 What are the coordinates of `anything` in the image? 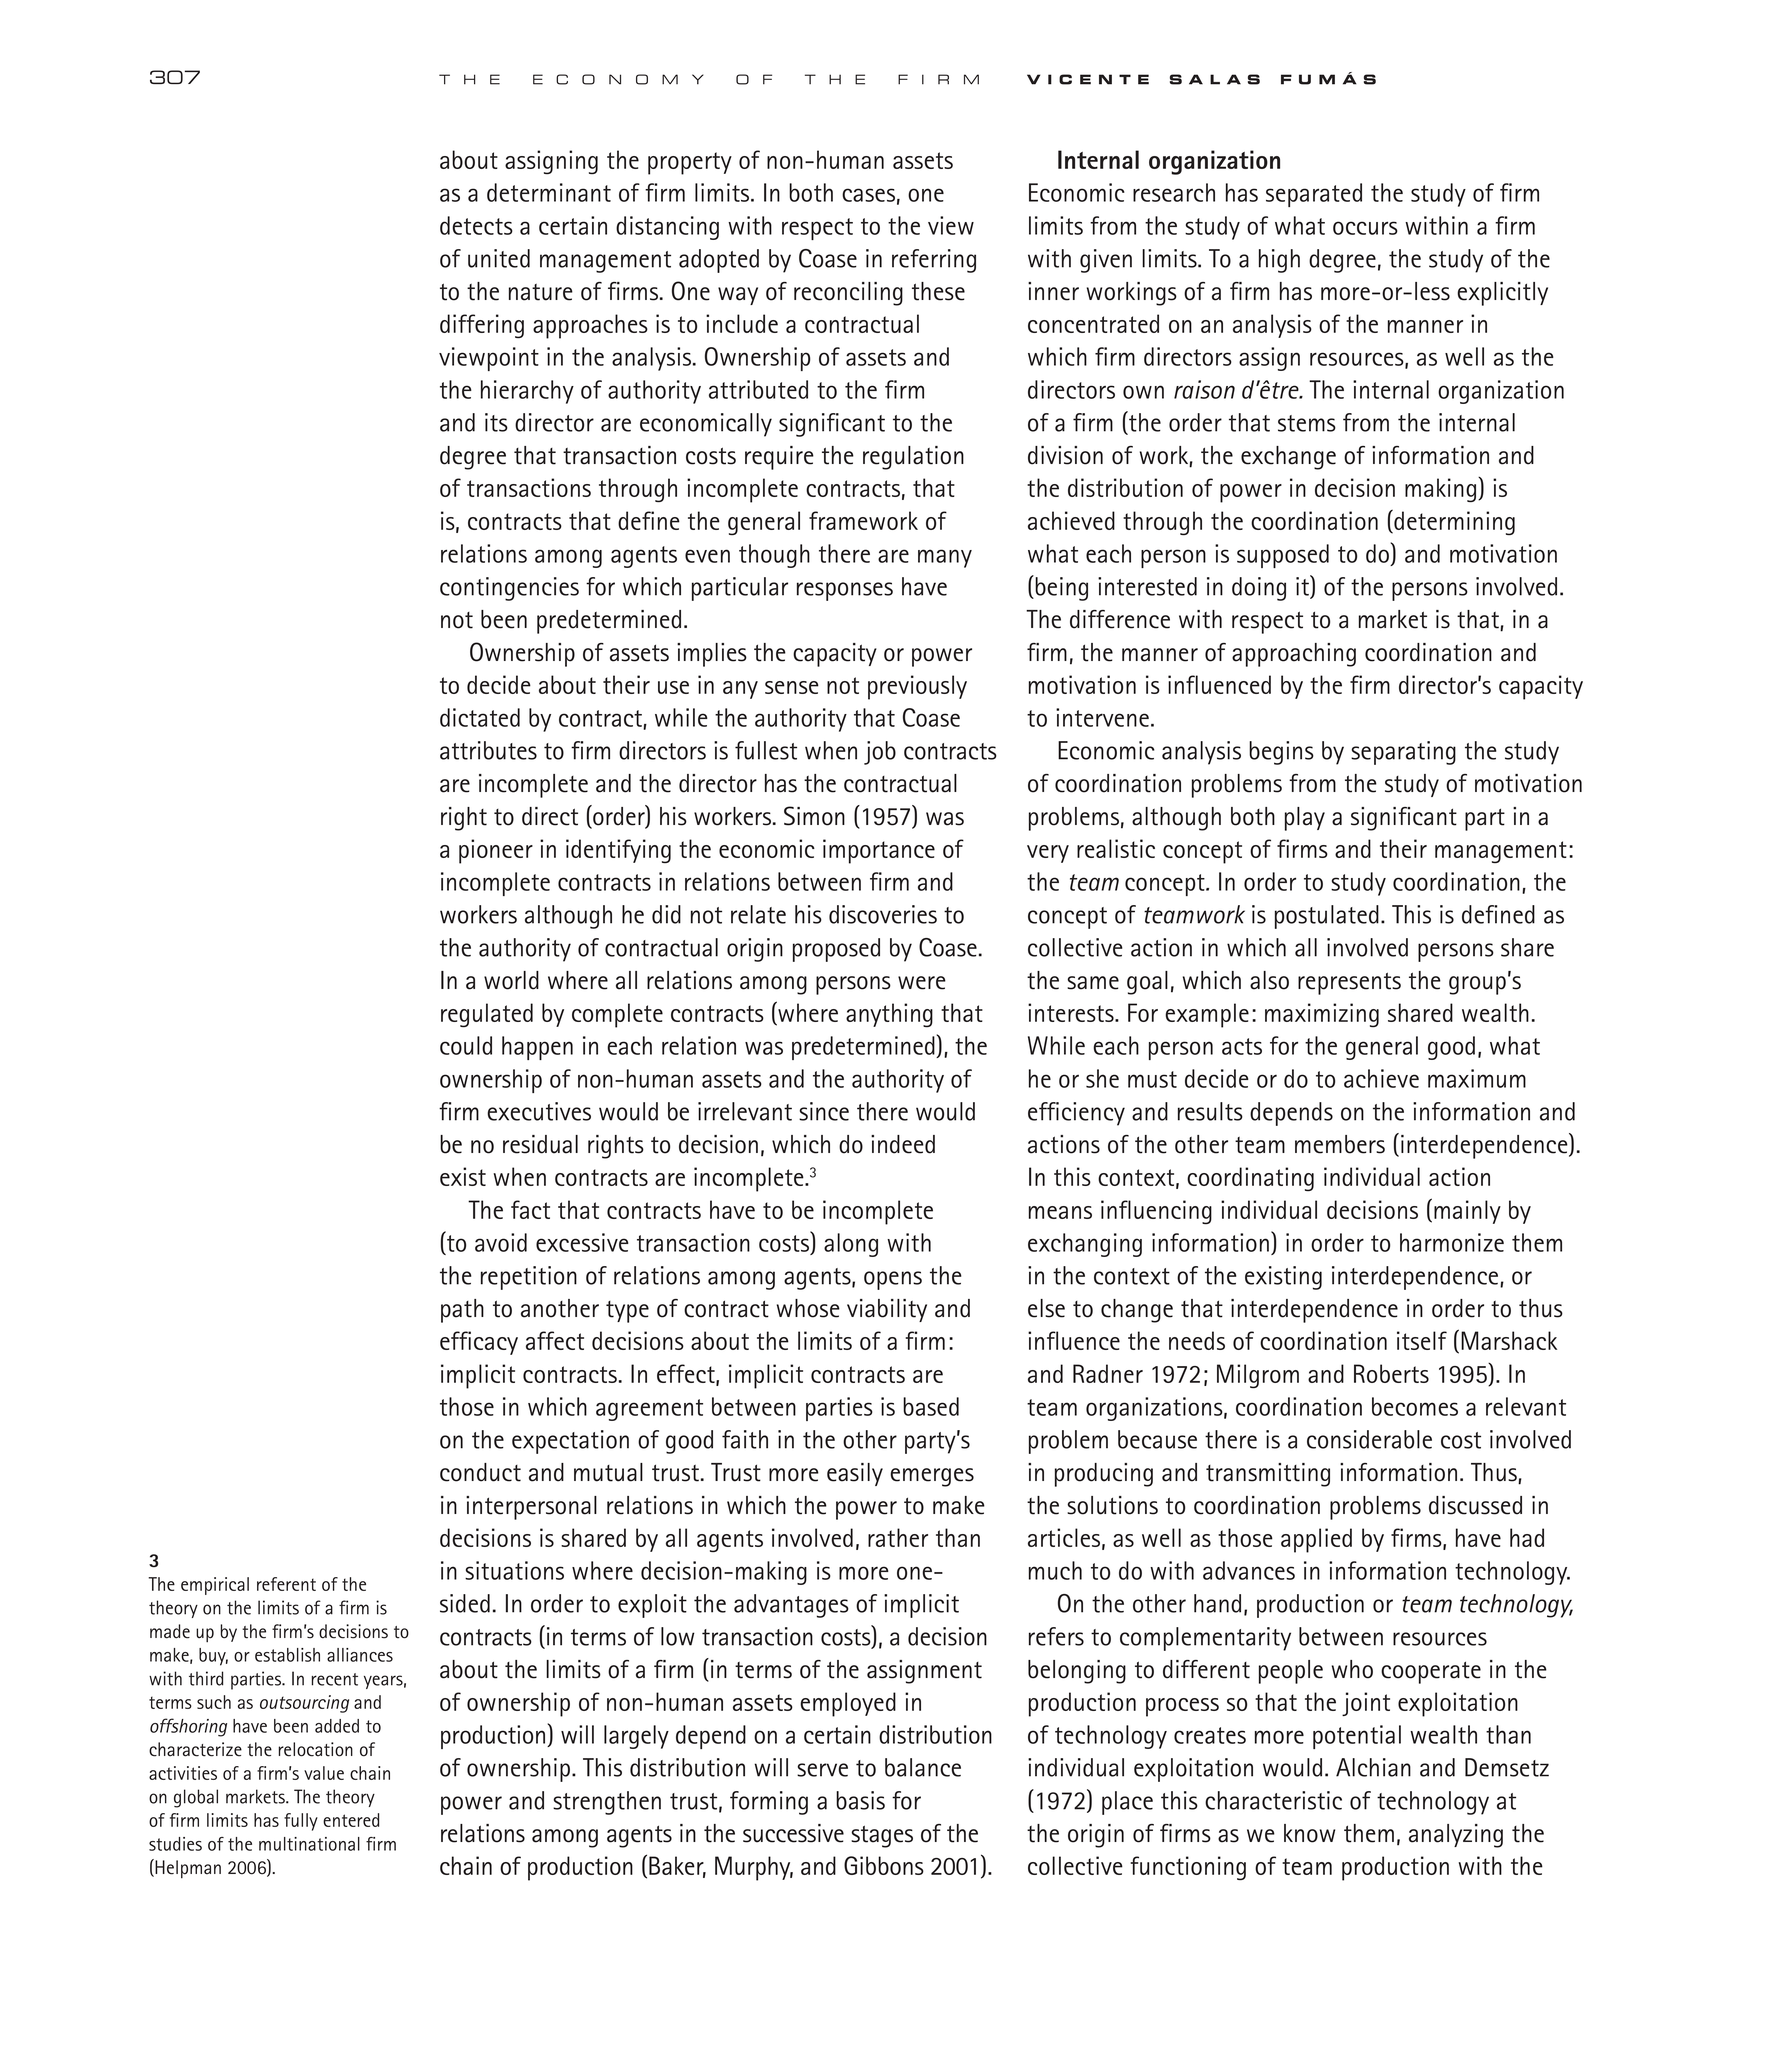 It's located at (889, 1015).
